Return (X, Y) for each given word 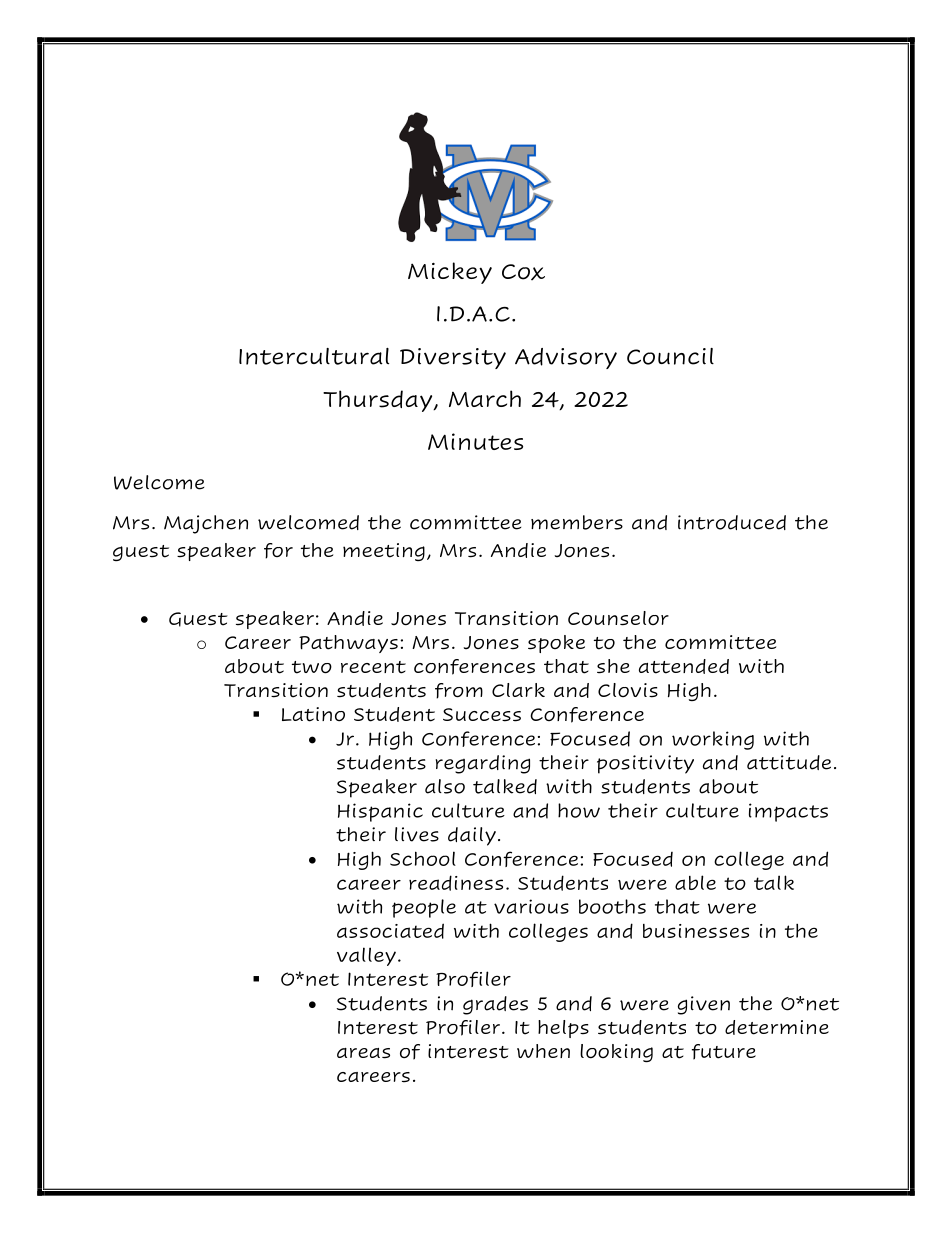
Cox (523, 272)
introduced (732, 522)
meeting (384, 552)
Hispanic (380, 812)
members (577, 522)
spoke (556, 644)
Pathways (348, 644)
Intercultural (314, 356)
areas (363, 1053)
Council (670, 356)
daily (472, 836)
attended (684, 666)
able (695, 882)
